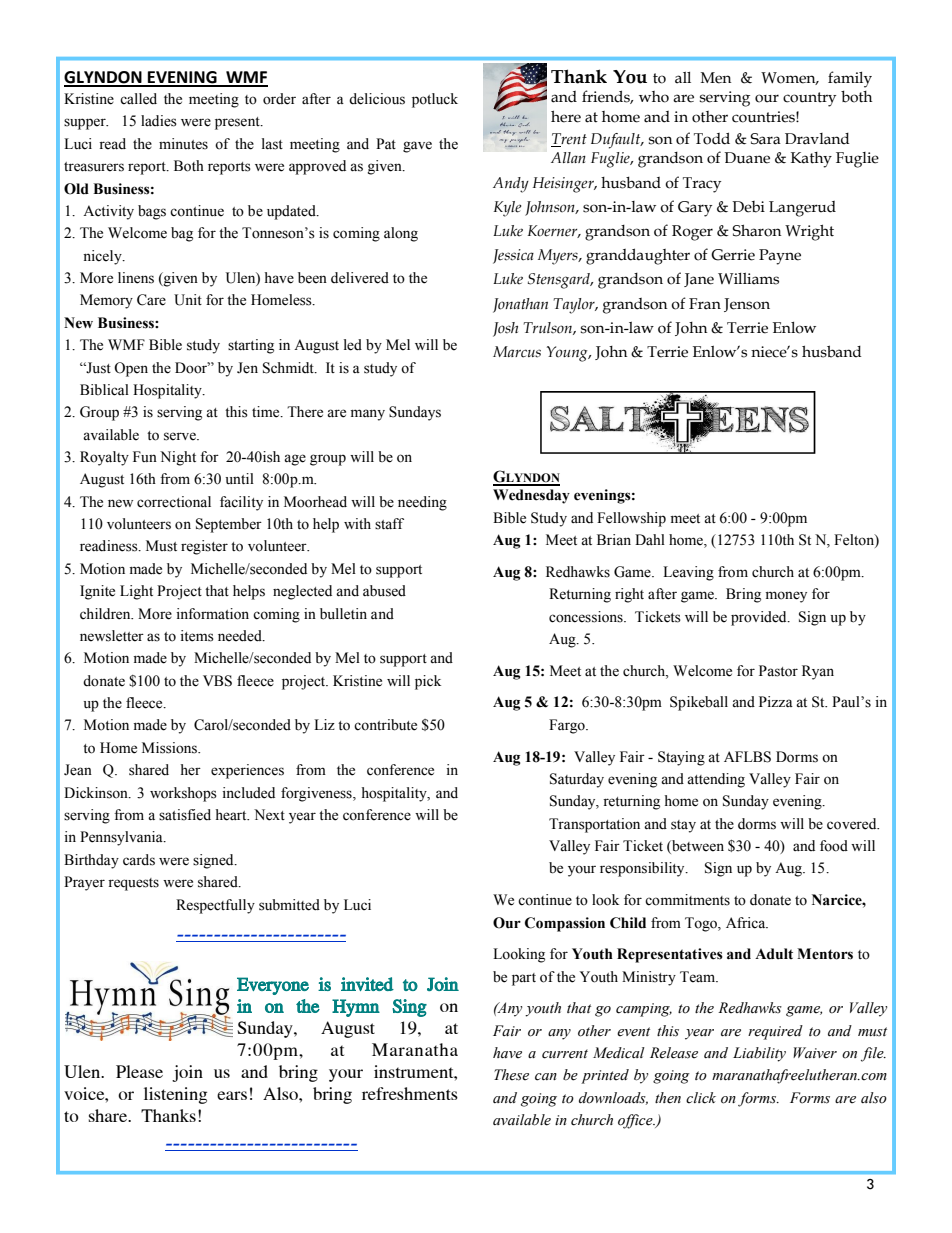  What do you see at coordinates (384, 591) in the page?
I see `abused` at bounding box center [384, 591].
